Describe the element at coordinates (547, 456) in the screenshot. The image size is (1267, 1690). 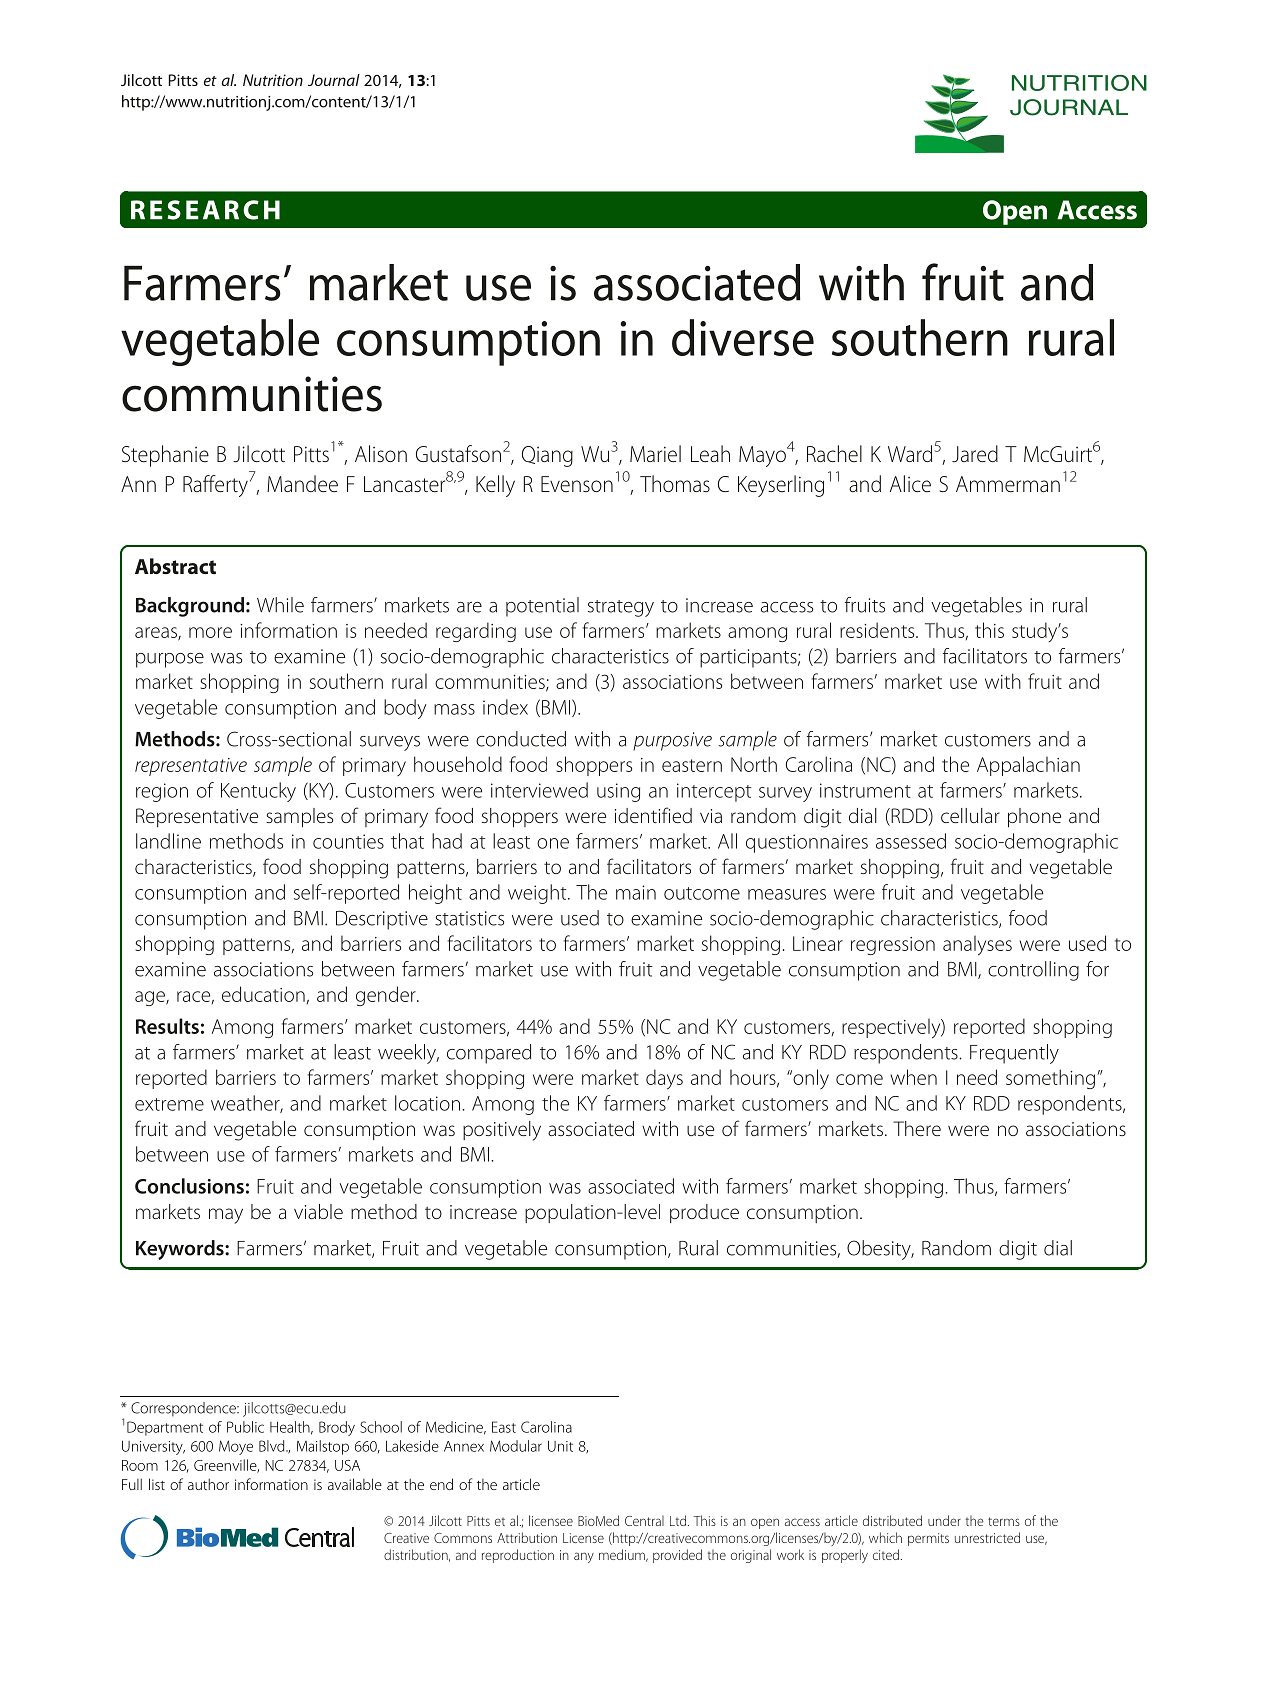
I see `Qiang` at that location.
